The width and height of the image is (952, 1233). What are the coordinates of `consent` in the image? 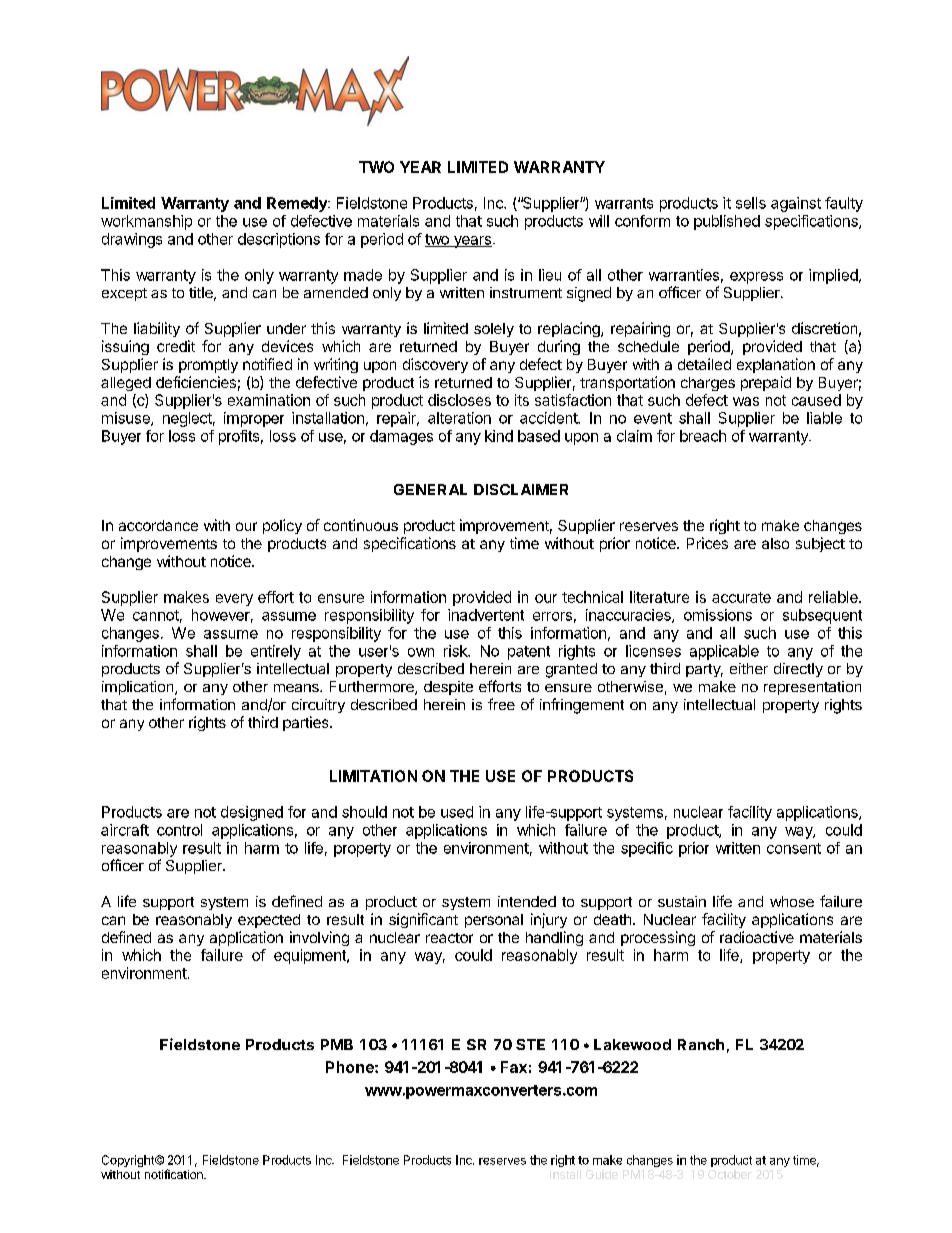 It's located at (794, 848).
